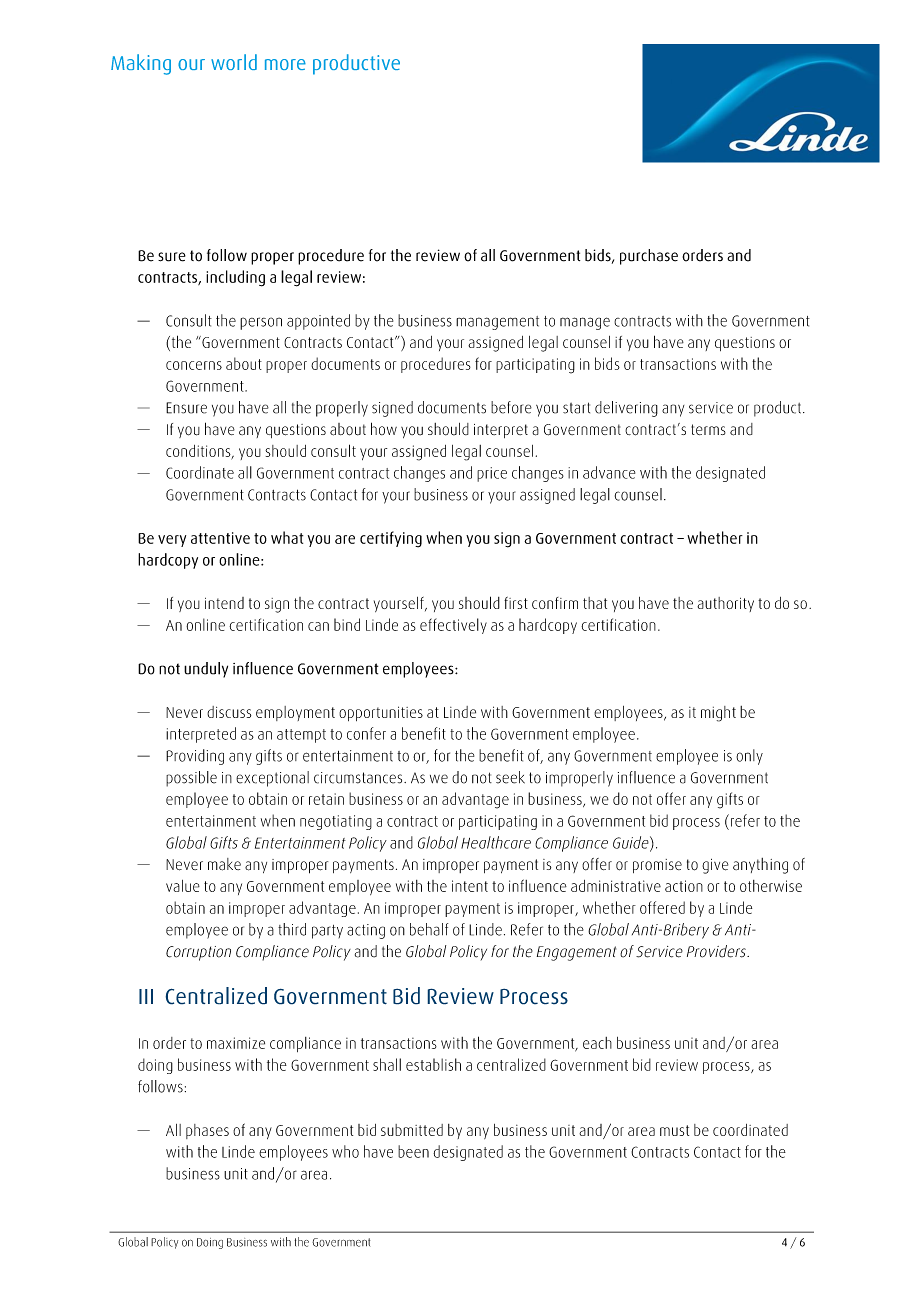 The image size is (924, 1308). What do you see at coordinates (366, 733) in the page?
I see `confer` at bounding box center [366, 733].
